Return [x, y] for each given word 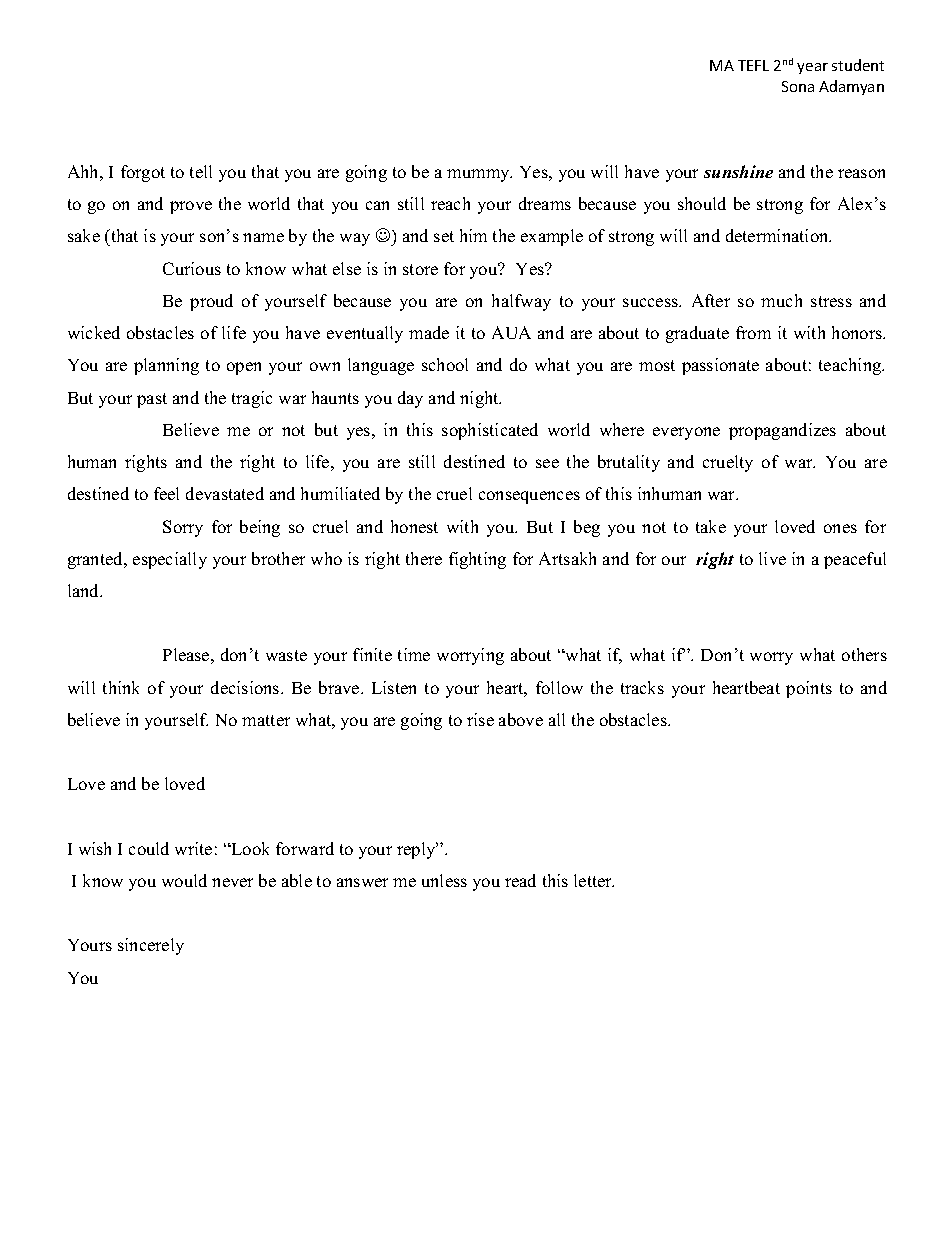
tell [201, 171]
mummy [479, 175]
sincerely [151, 946]
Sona [798, 86]
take [711, 526]
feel [166, 493]
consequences [529, 497]
